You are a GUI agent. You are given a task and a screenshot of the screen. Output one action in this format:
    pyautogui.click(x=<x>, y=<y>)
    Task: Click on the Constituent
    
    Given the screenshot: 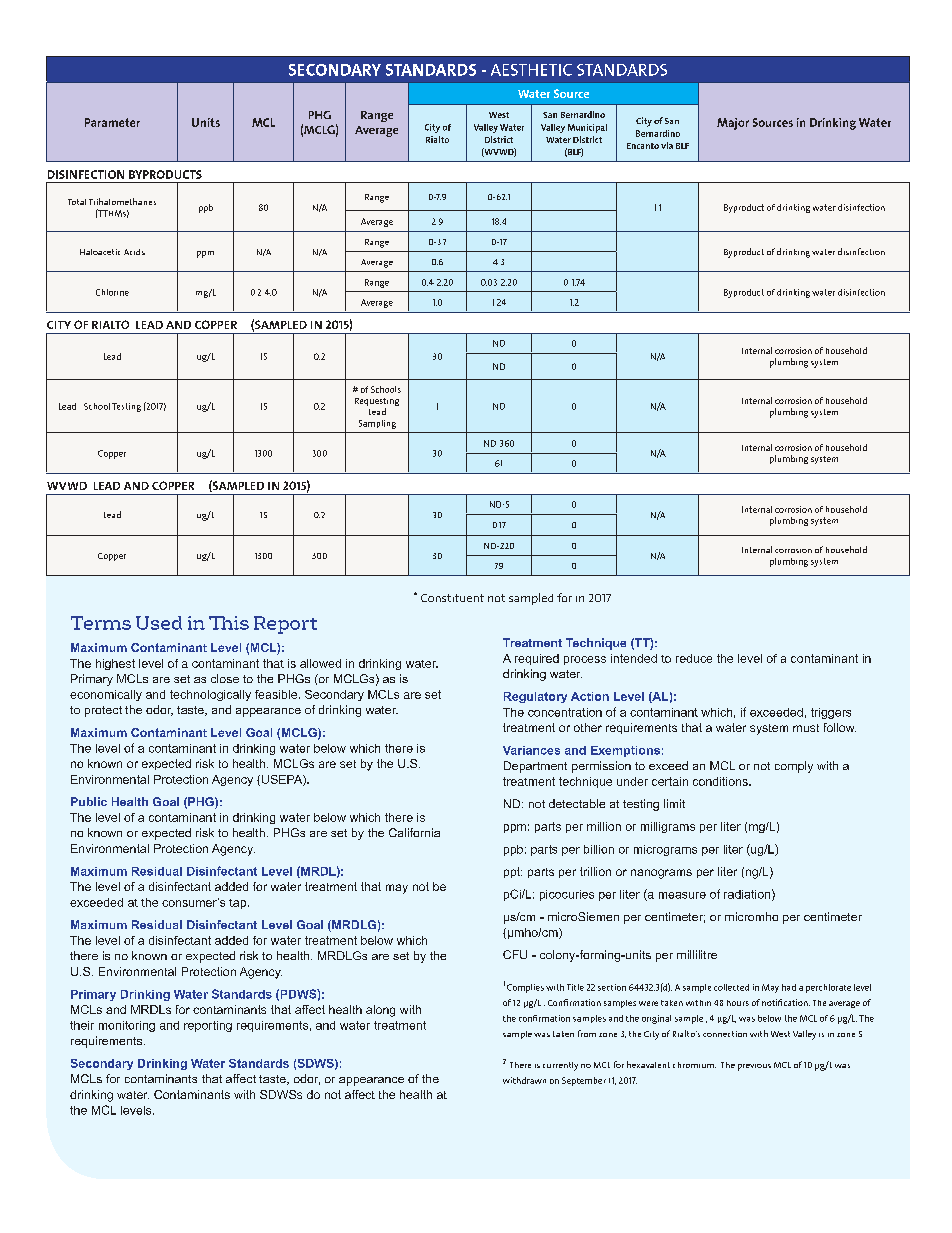 What is the action you would take?
    pyautogui.click(x=452, y=598)
